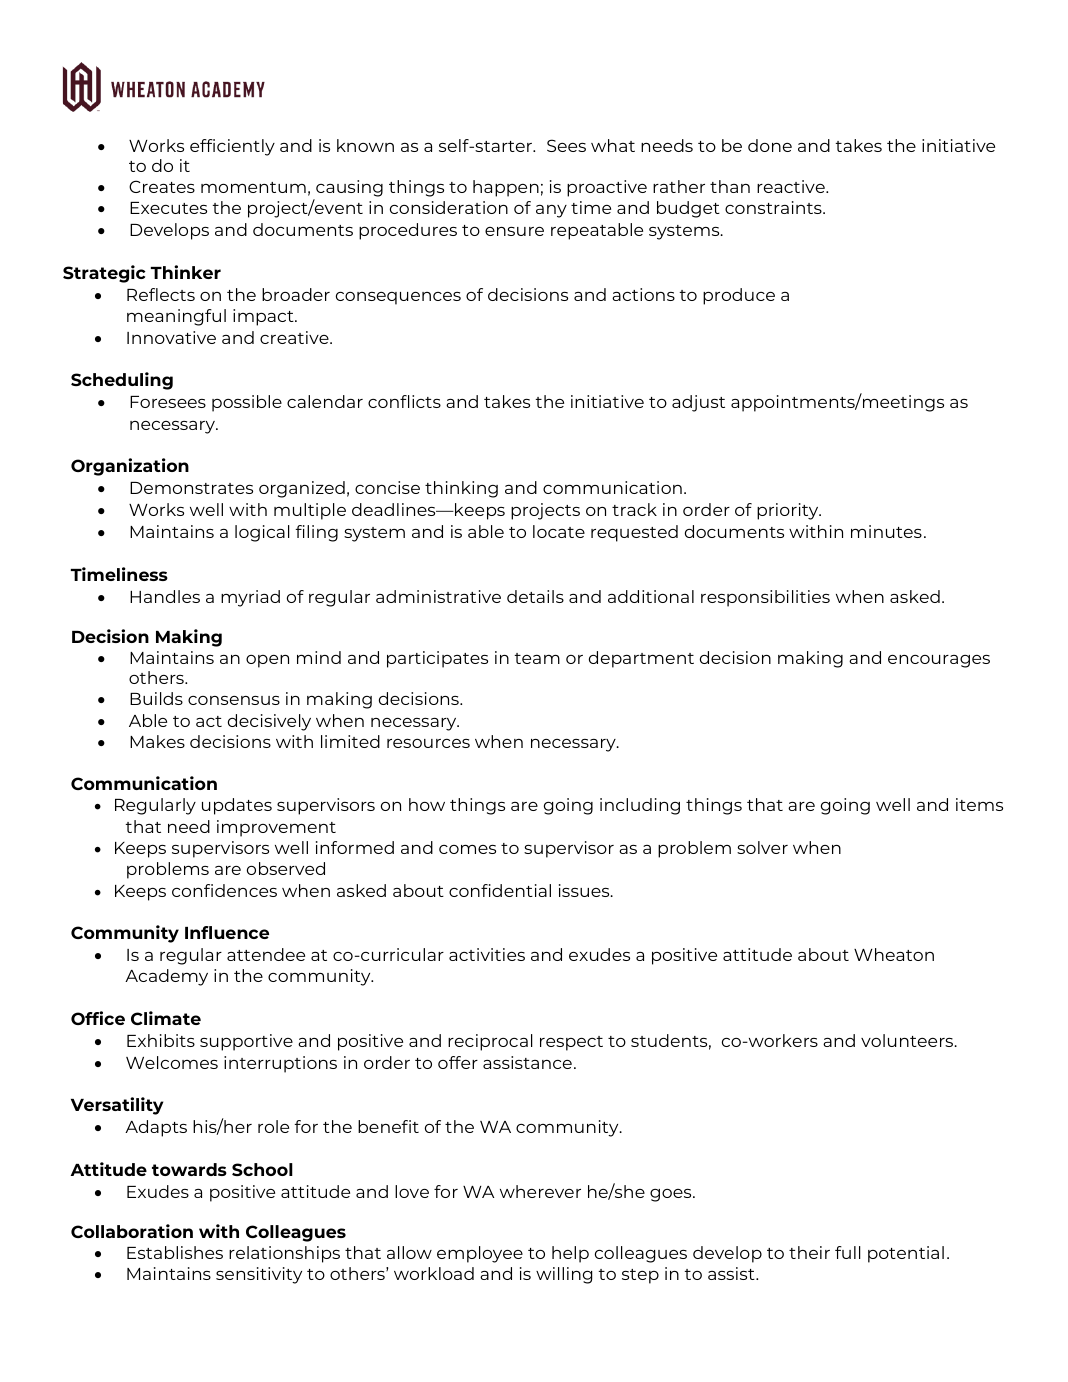 The image size is (1068, 1382). Describe the element at coordinates (461, 489) in the image. I see `thinking` at that location.
